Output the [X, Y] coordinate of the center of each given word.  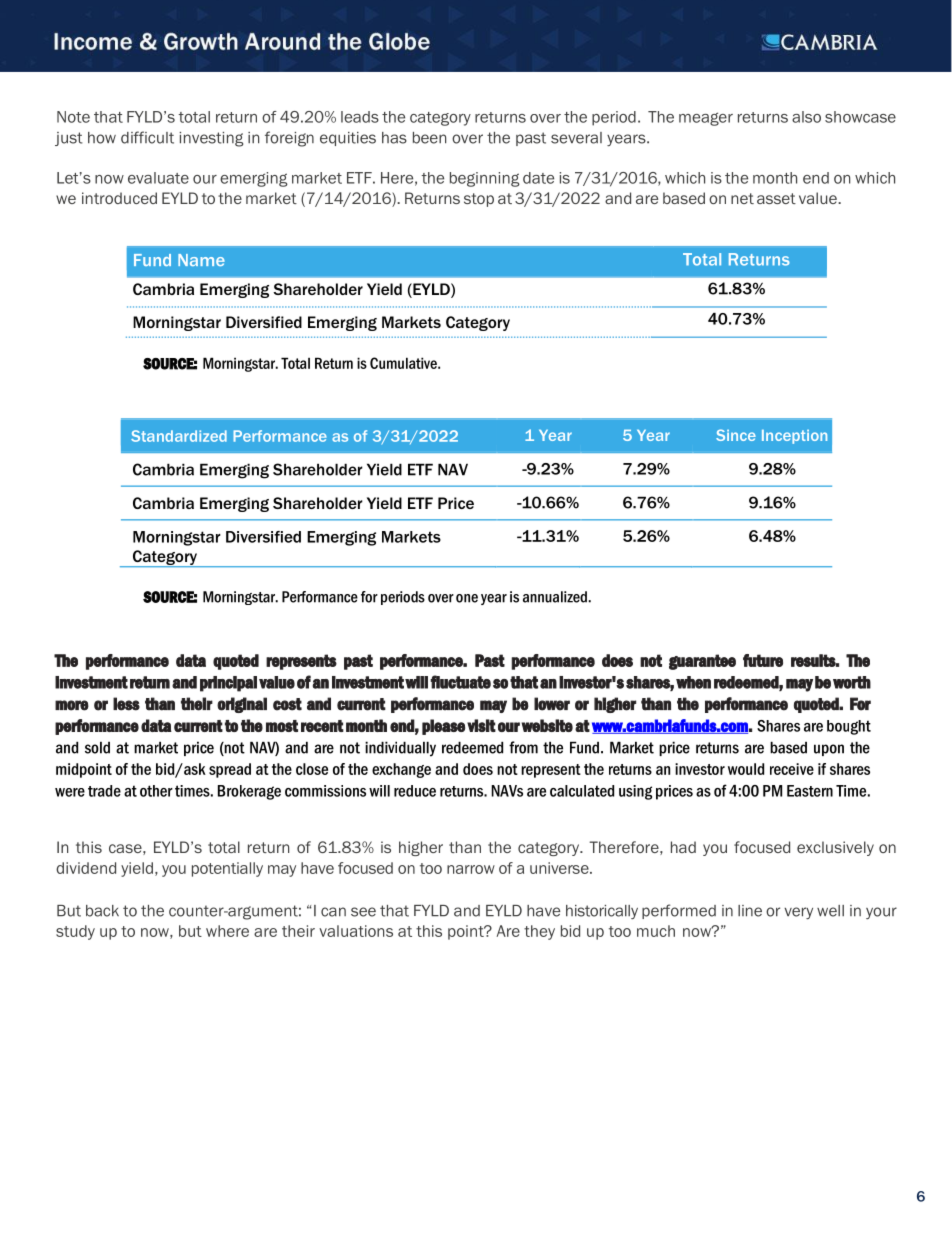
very [798, 913]
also [806, 117]
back [102, 911]
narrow [471, 869]
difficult [147, 137]
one [467, 598]
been [429, 138]
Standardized [179, 436]
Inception [794, 437]
